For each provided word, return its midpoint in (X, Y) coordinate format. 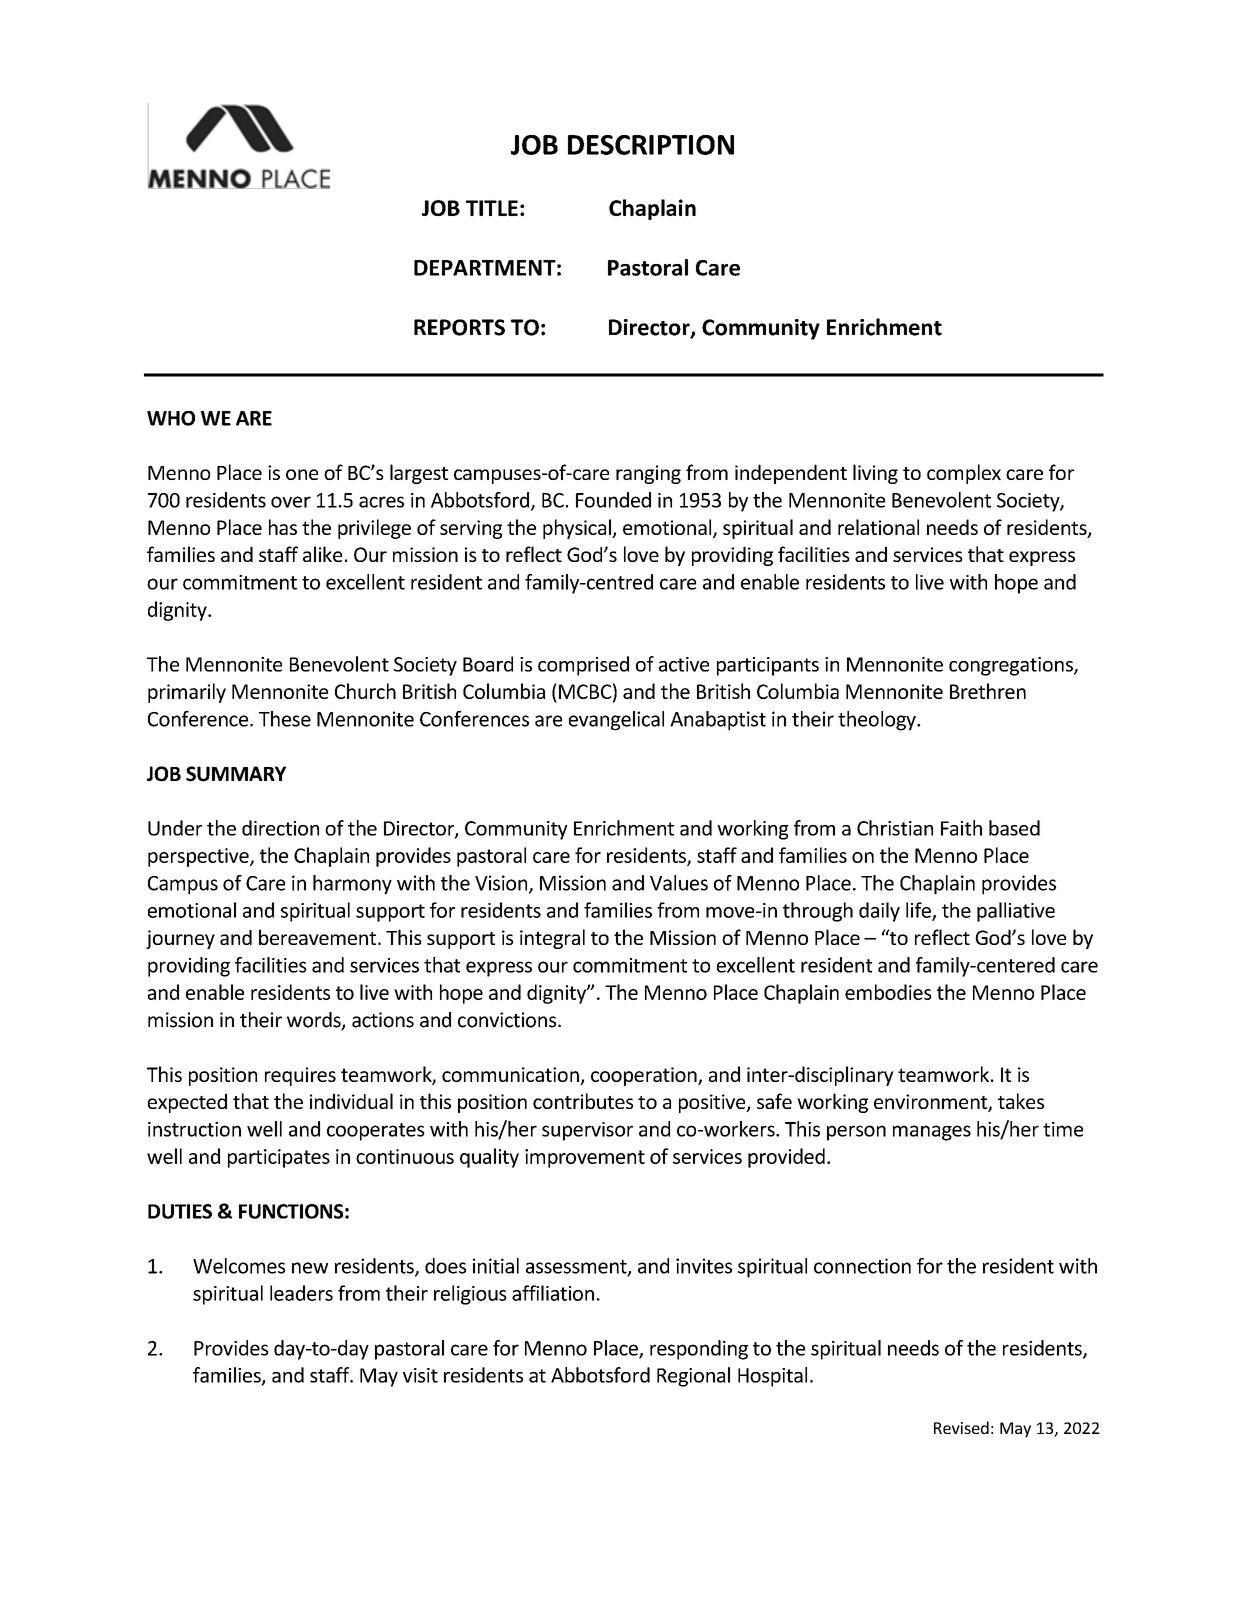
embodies (888, 992)
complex (964, 474)
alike (322, 554)
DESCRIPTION (651, 145)
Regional (693, 1377)
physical (578, 529)
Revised (961, 1427)
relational (878, 527)
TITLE (492, 208)
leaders (301, 1293)
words (315, 1021)
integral (552, 939)
